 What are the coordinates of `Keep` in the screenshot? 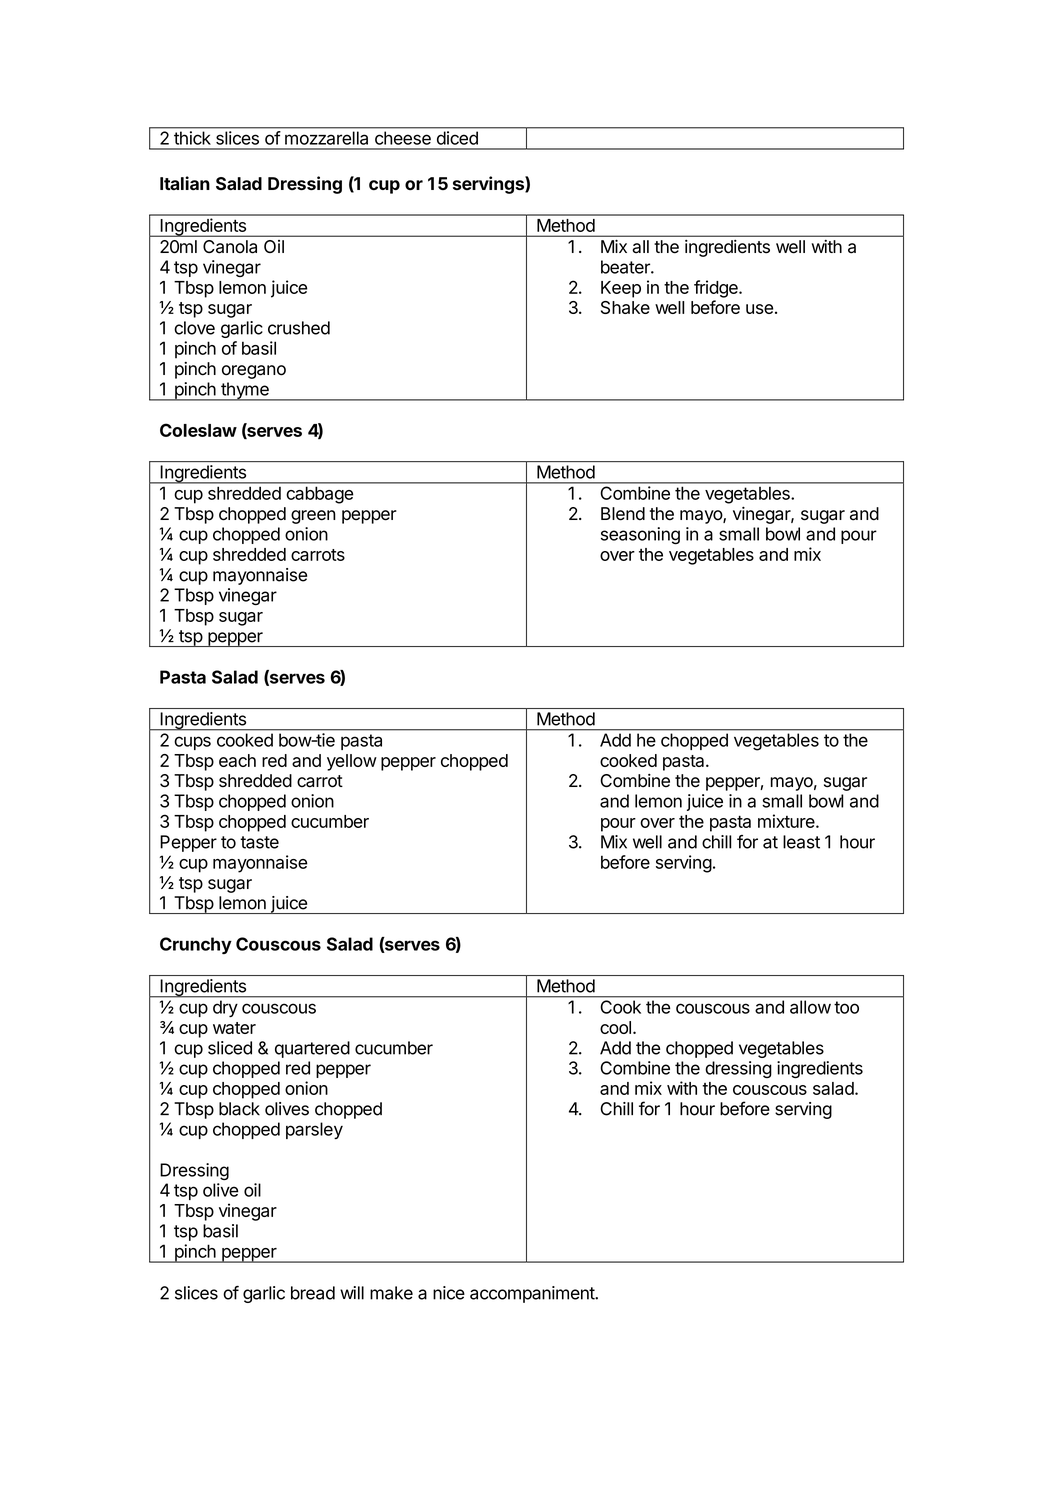 It's located at (621, 289).
